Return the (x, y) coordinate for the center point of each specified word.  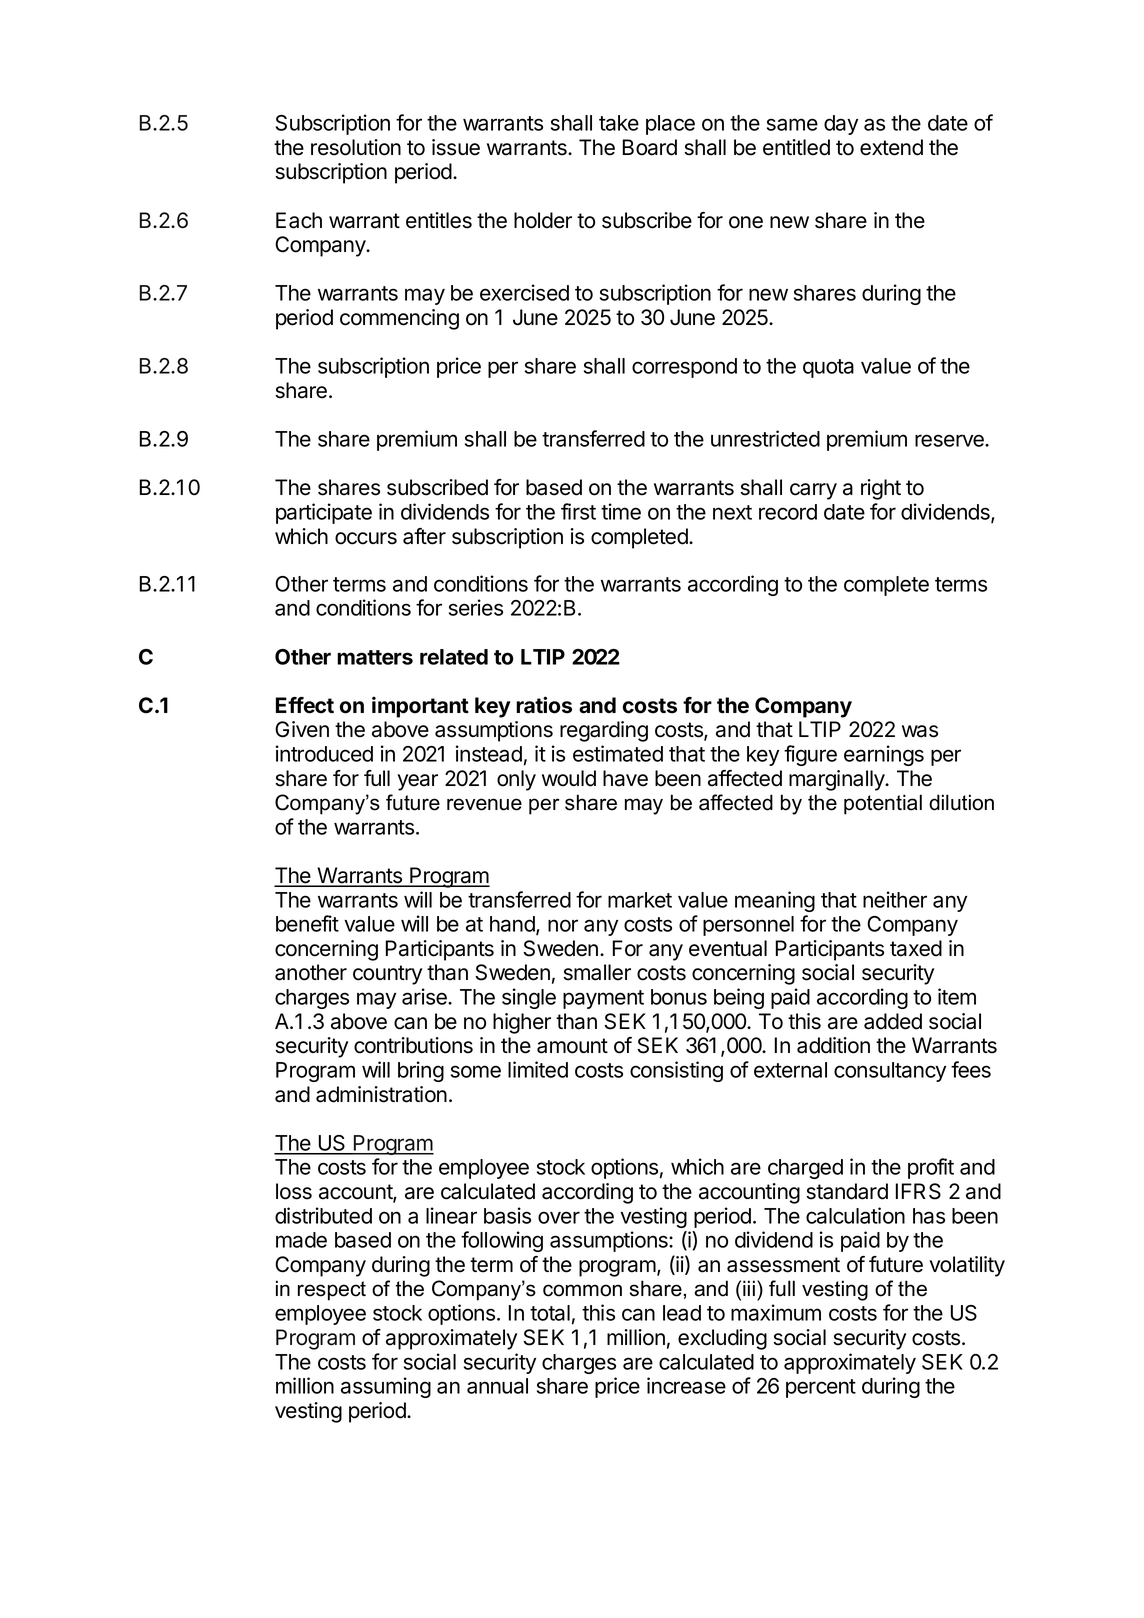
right (881, 489)
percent (821, 1388)
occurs (366, 538)
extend (891, 147)
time (621, 511)
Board (650, 147)
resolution (356, 147)
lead (682, 1313)
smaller (597, 972)
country (387, 975)
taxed (916, 948)
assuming (386, 1387)
